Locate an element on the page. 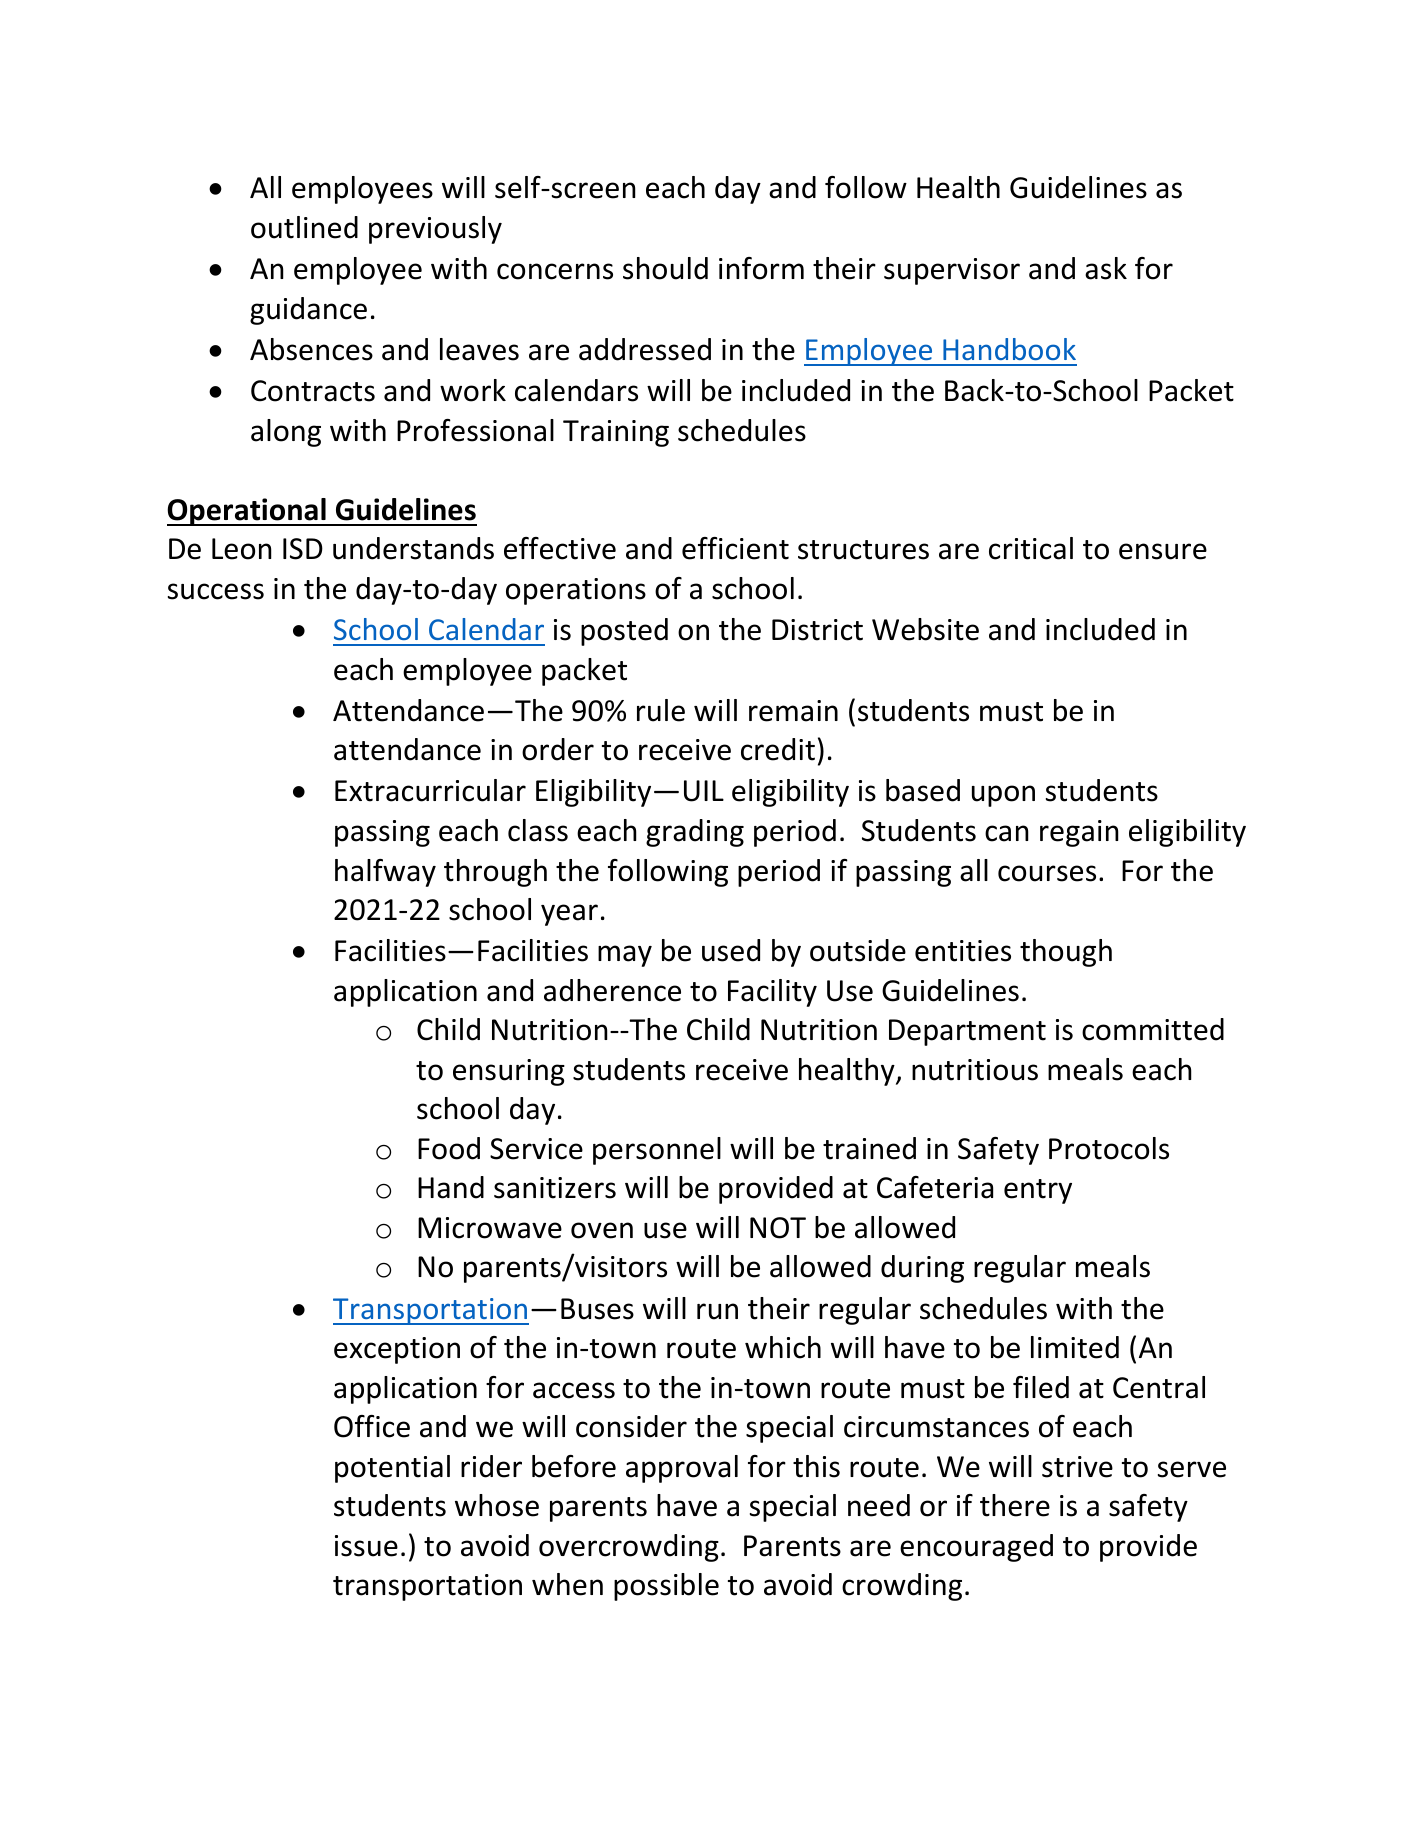 The image size is (1415, 1831). used is located at coordinates (731, 950).
